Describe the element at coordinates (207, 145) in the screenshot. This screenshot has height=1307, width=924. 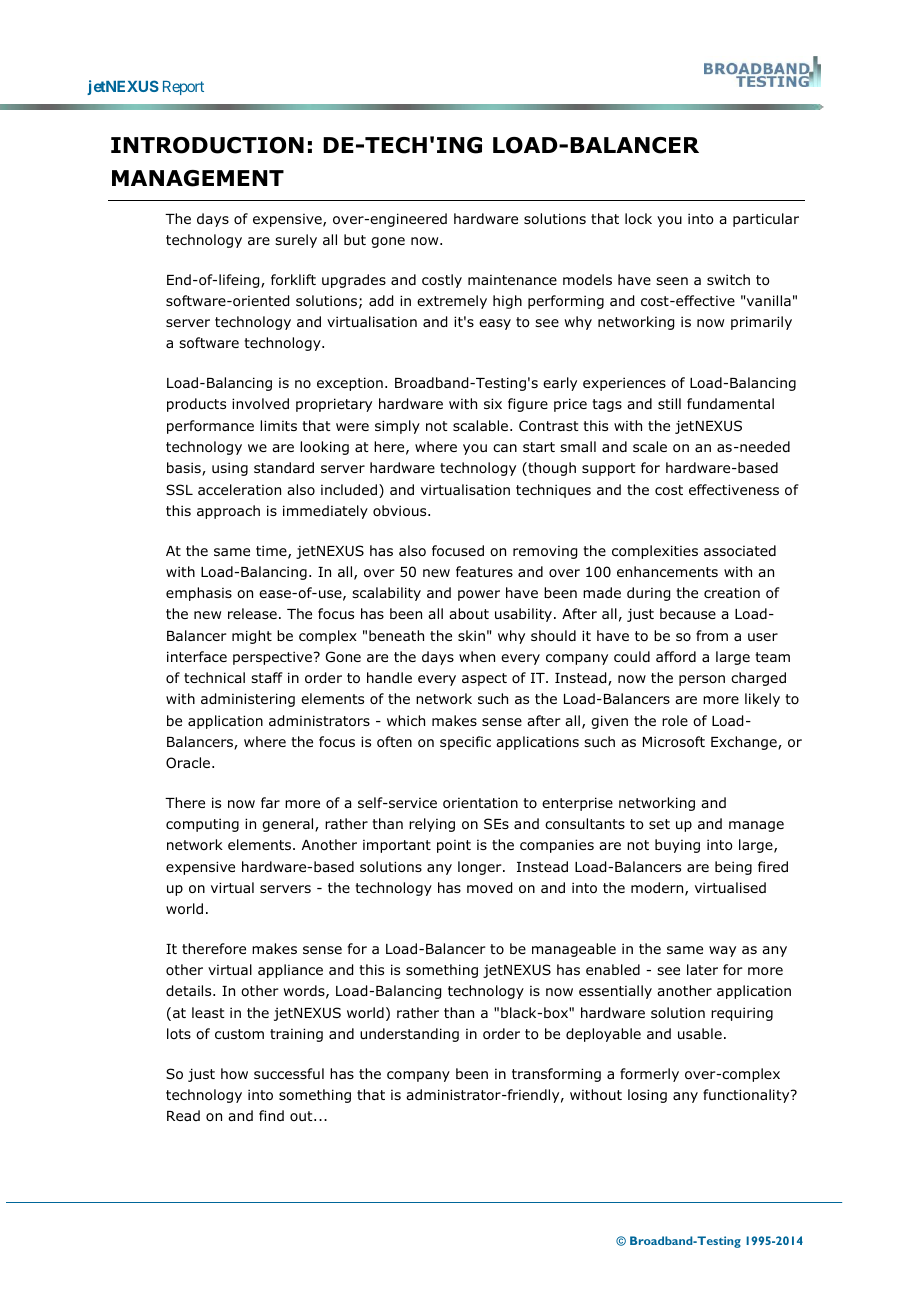
I see `INTRODUCTION` at that location.
